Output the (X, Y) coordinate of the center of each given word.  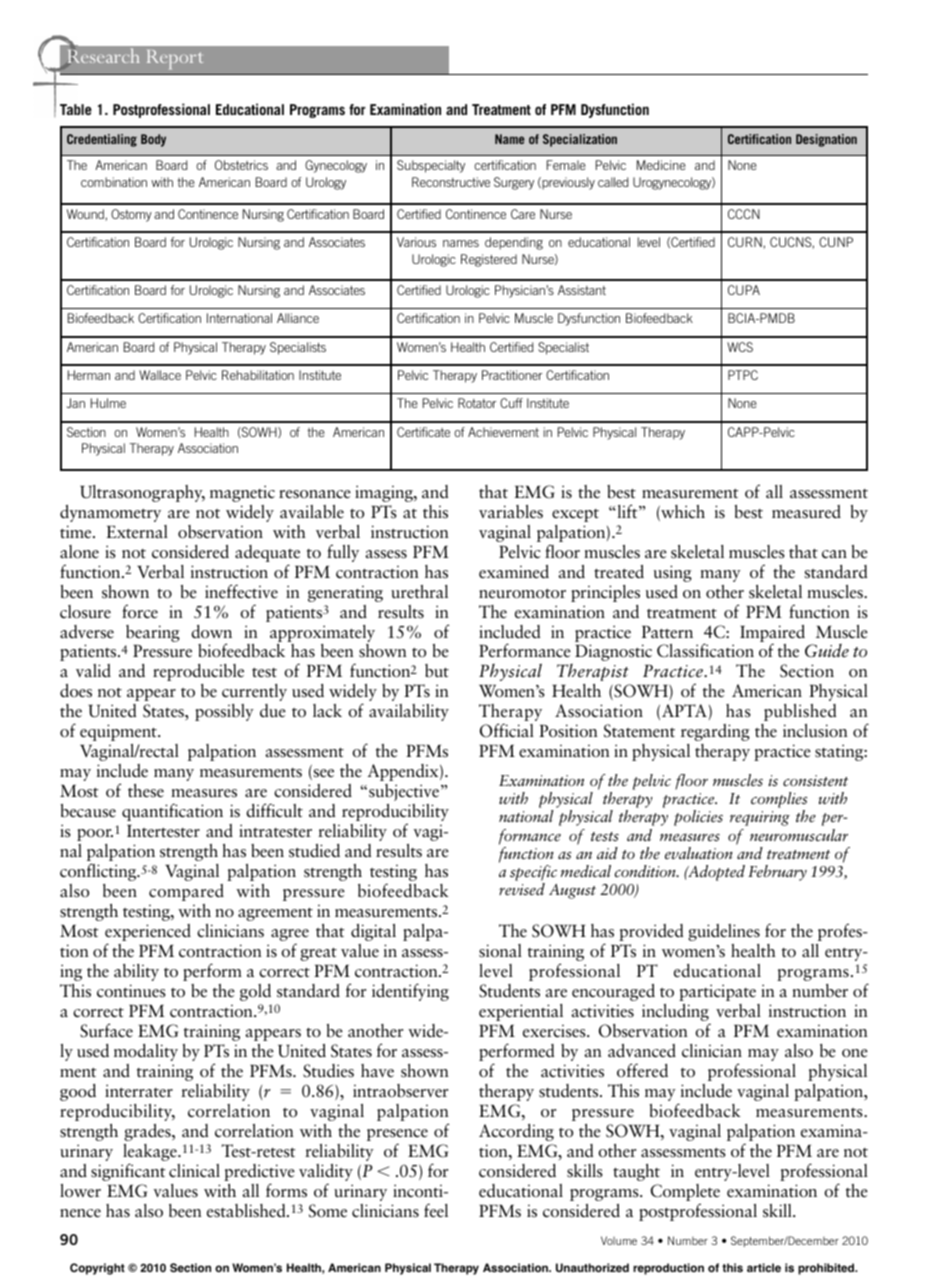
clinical (194, 1171)
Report (175, 59)
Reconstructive (451, 182)
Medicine (661, 165)
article (764, 1267)
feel (436, 1210)
